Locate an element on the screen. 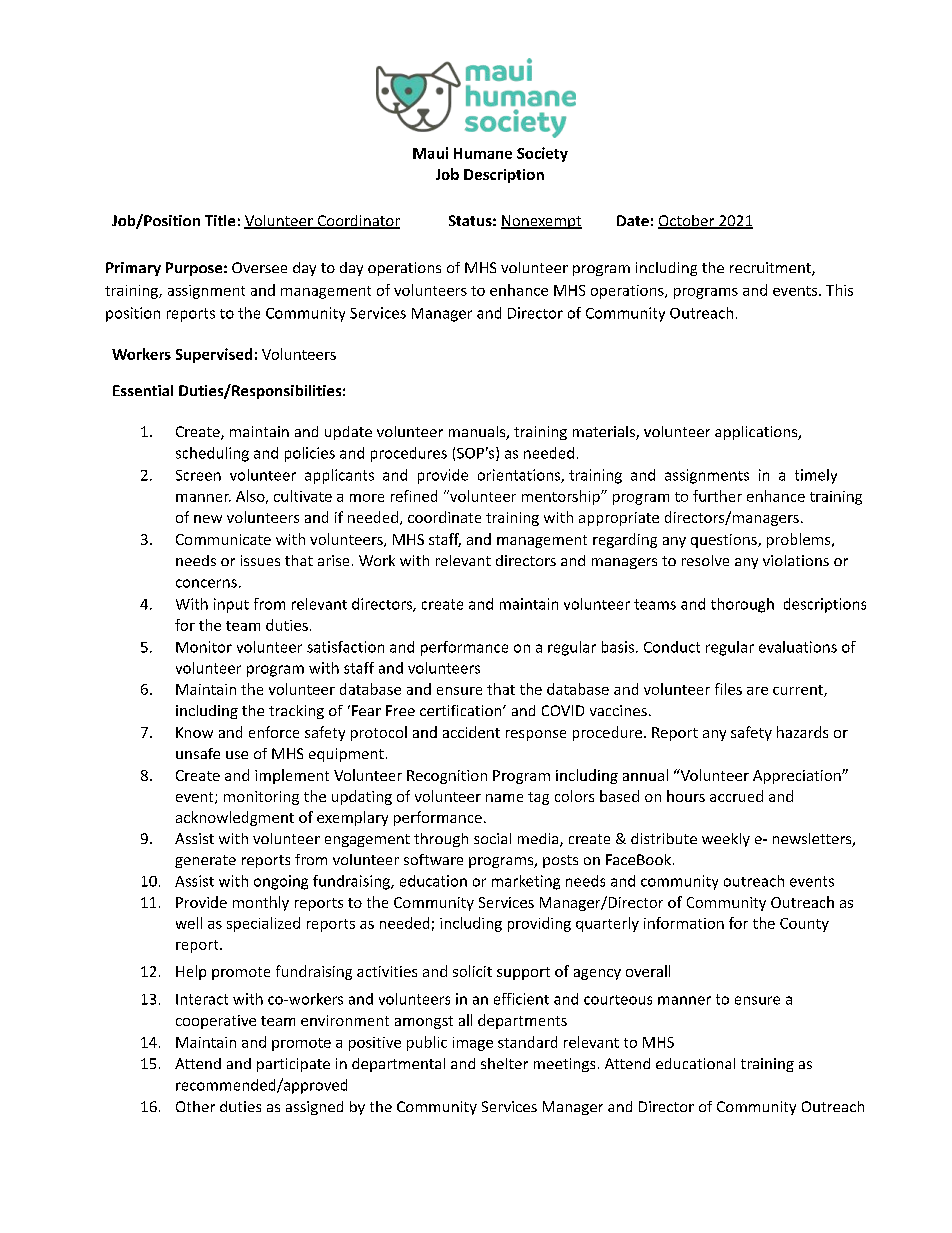 This screenshot has height=1233, width=952. thorough is located at coordinates (742, 605).
